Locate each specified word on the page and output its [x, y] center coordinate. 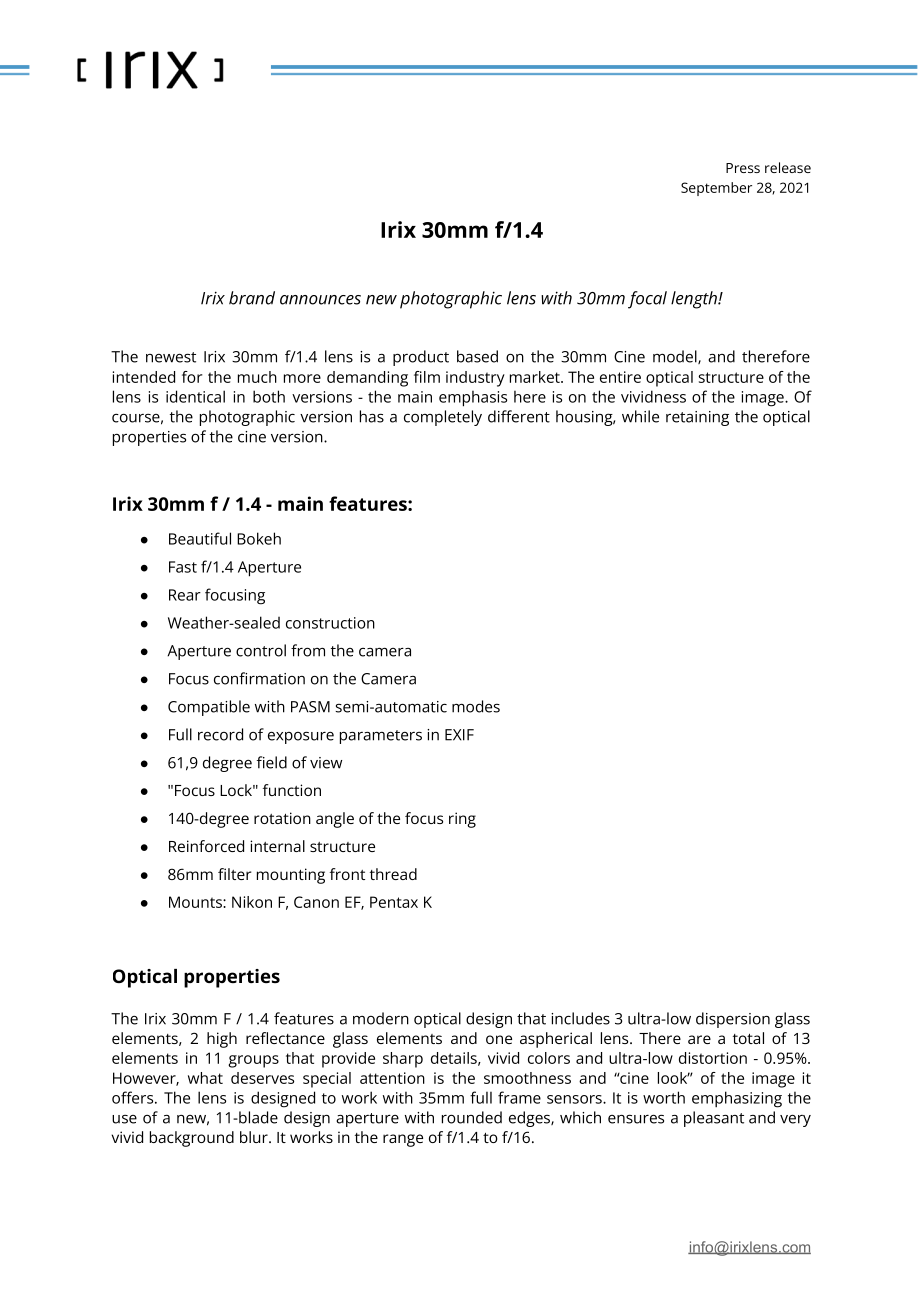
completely [443, 418]
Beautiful [200, 538]
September [716, 189]
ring [462, 820]
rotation [282, 818]
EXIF [459, 735]
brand [252, 298]
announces [320, 300]
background [192, 1139]
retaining [697, 418]
